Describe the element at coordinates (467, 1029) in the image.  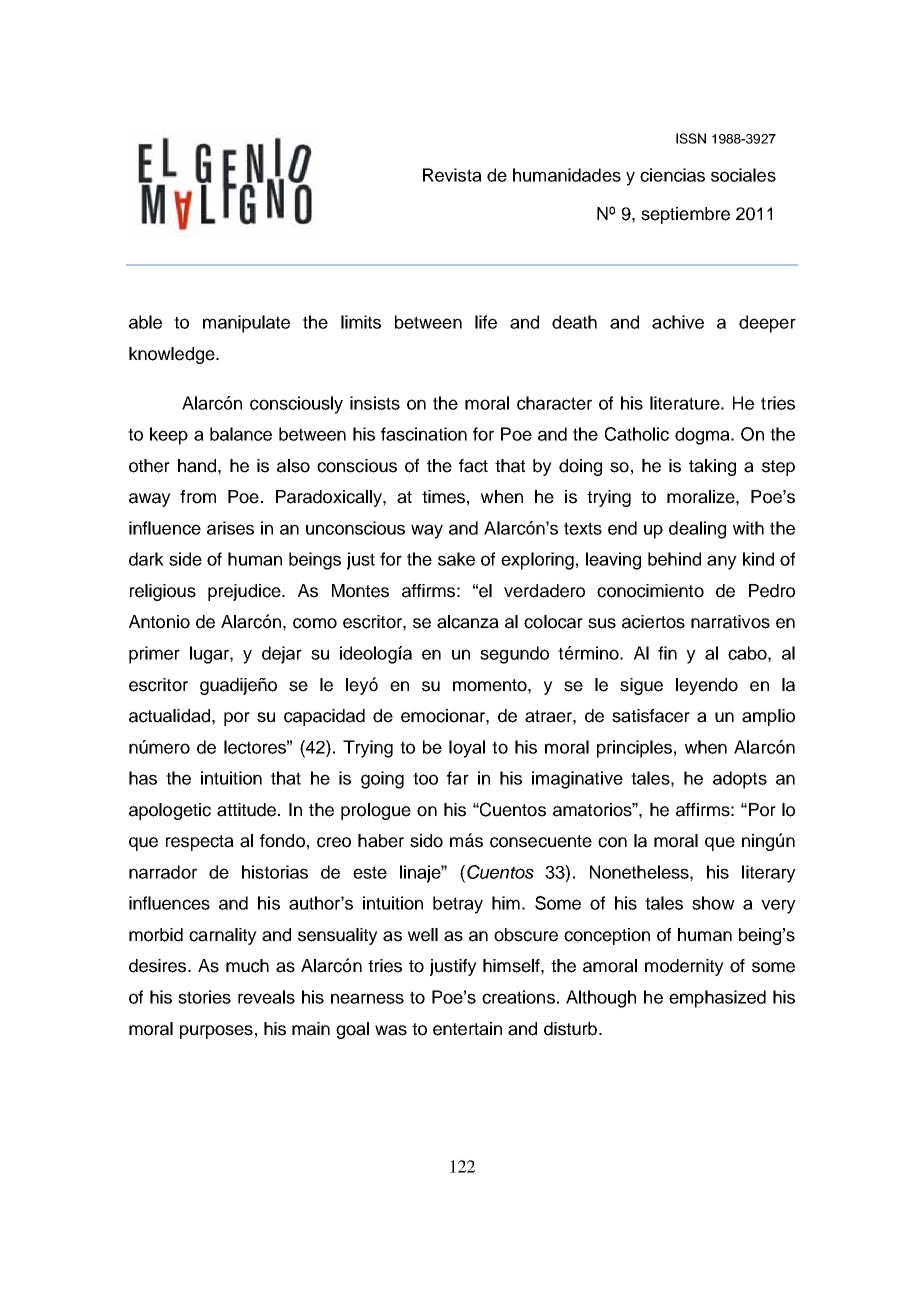
I see `entertain` at that location.
